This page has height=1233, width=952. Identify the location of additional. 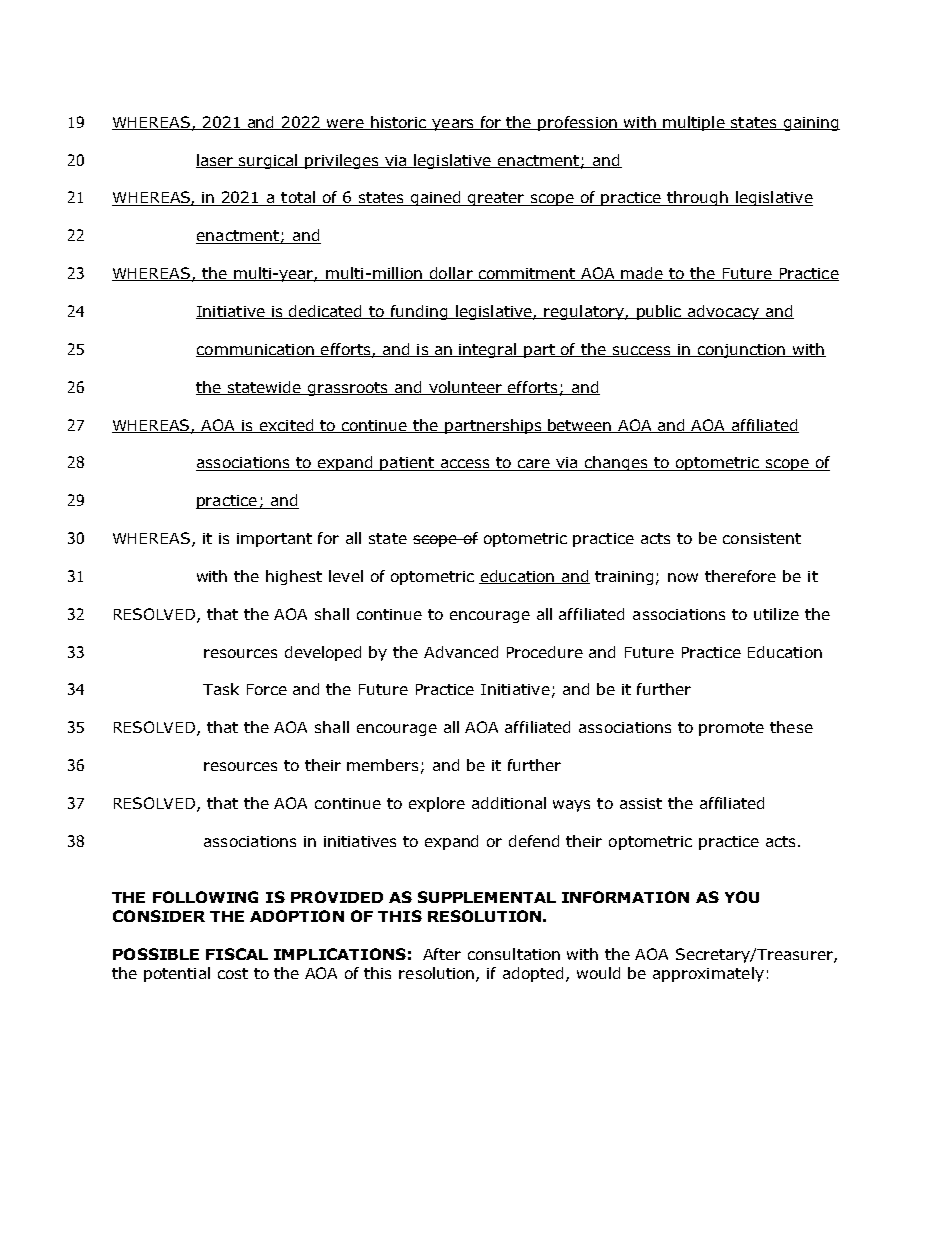
(509, 803).
